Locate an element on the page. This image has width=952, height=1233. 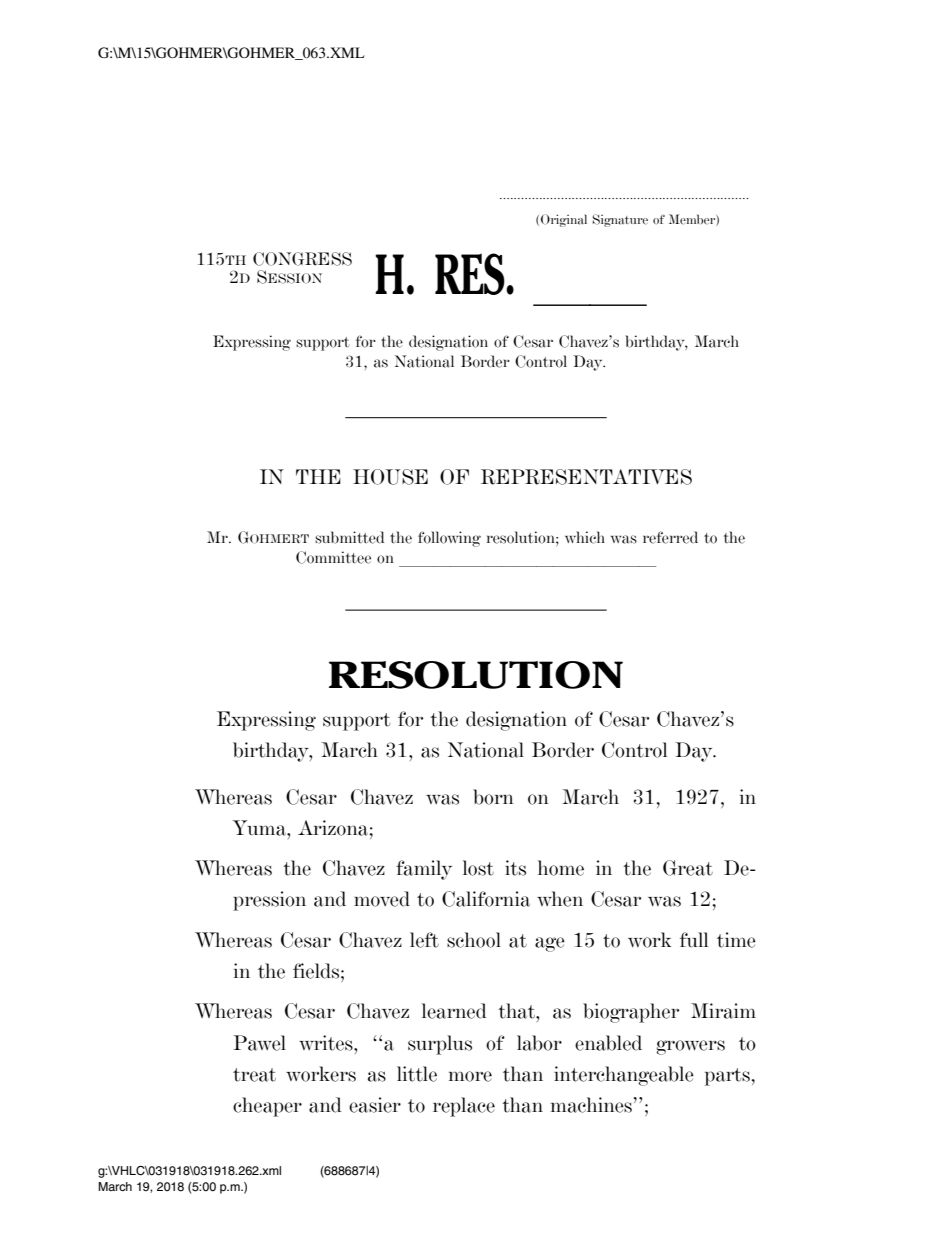
following is located at coordinates (449, 539).
